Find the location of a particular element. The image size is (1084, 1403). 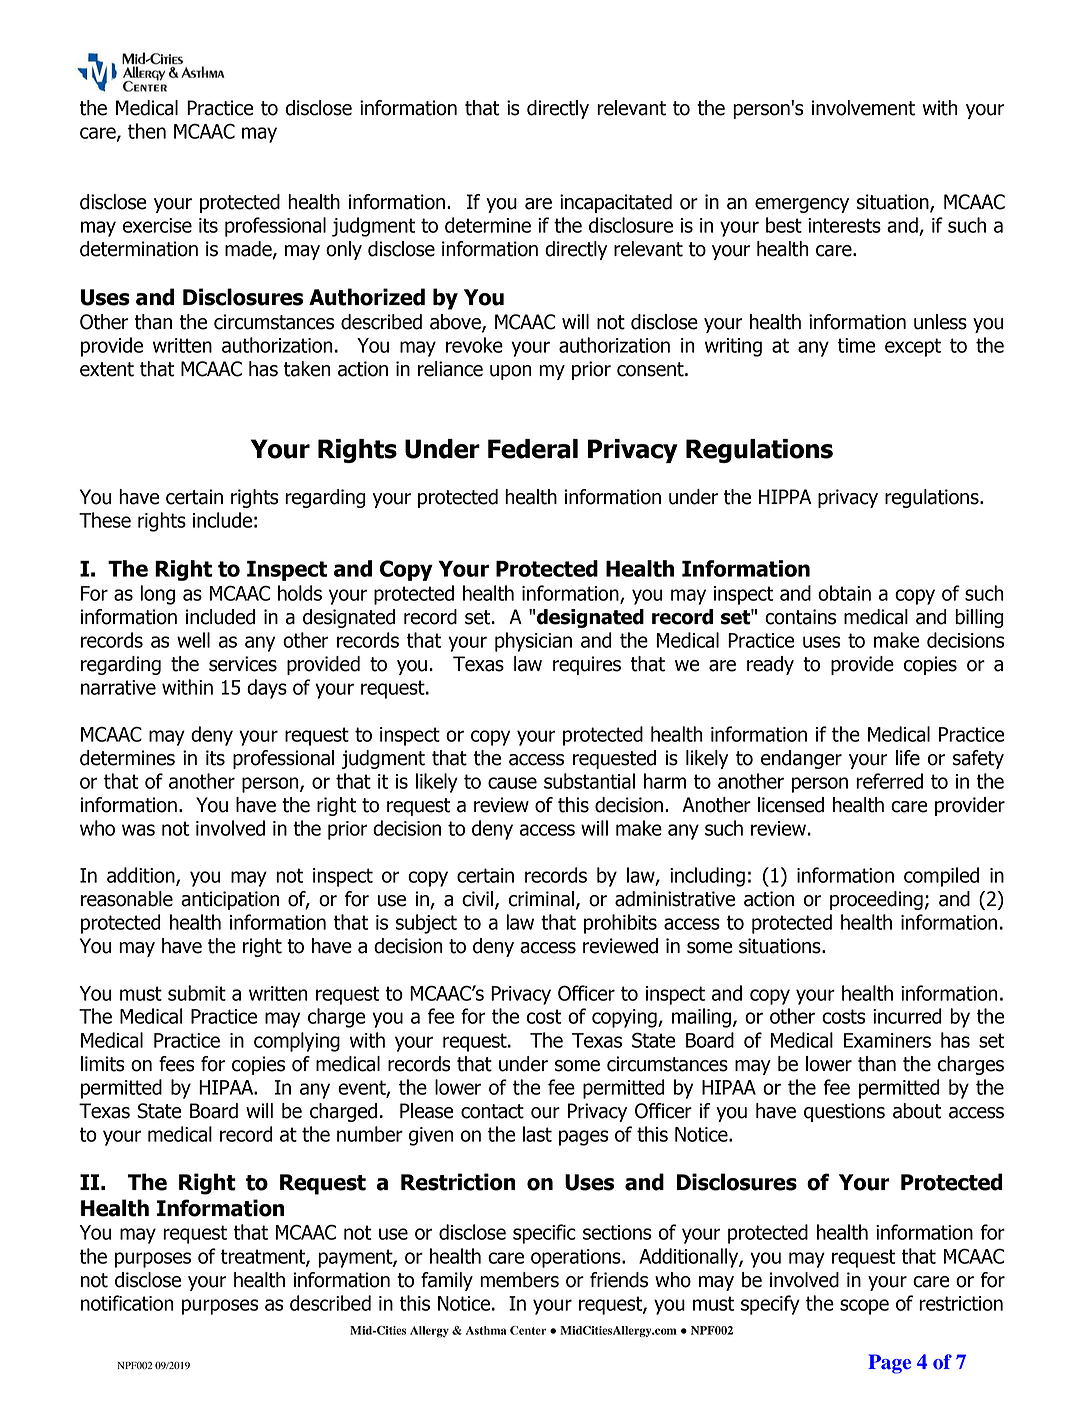

Federal is located at coordinates (533, 449).
